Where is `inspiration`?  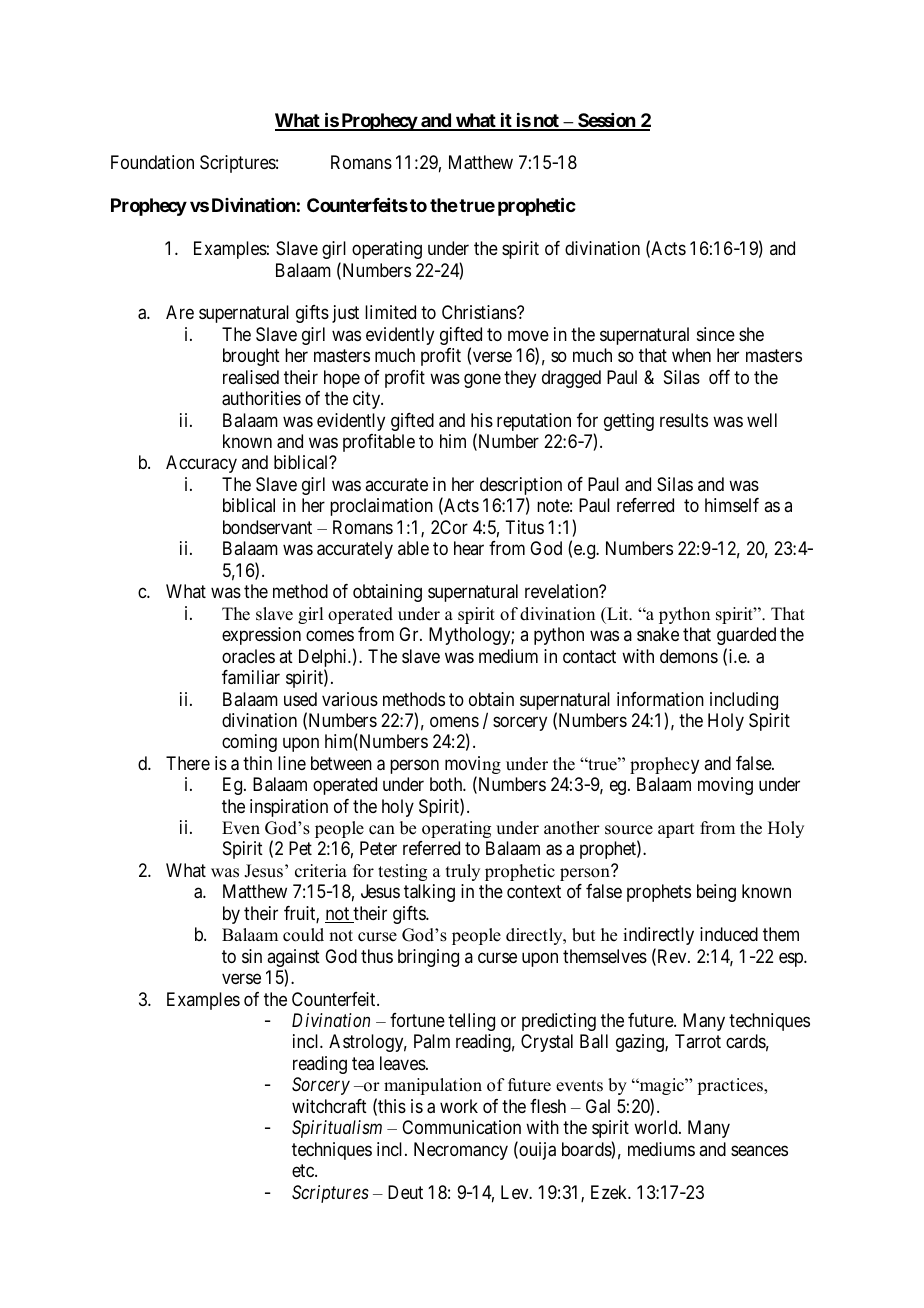
inspiration is located at coordinates (289, 808).
